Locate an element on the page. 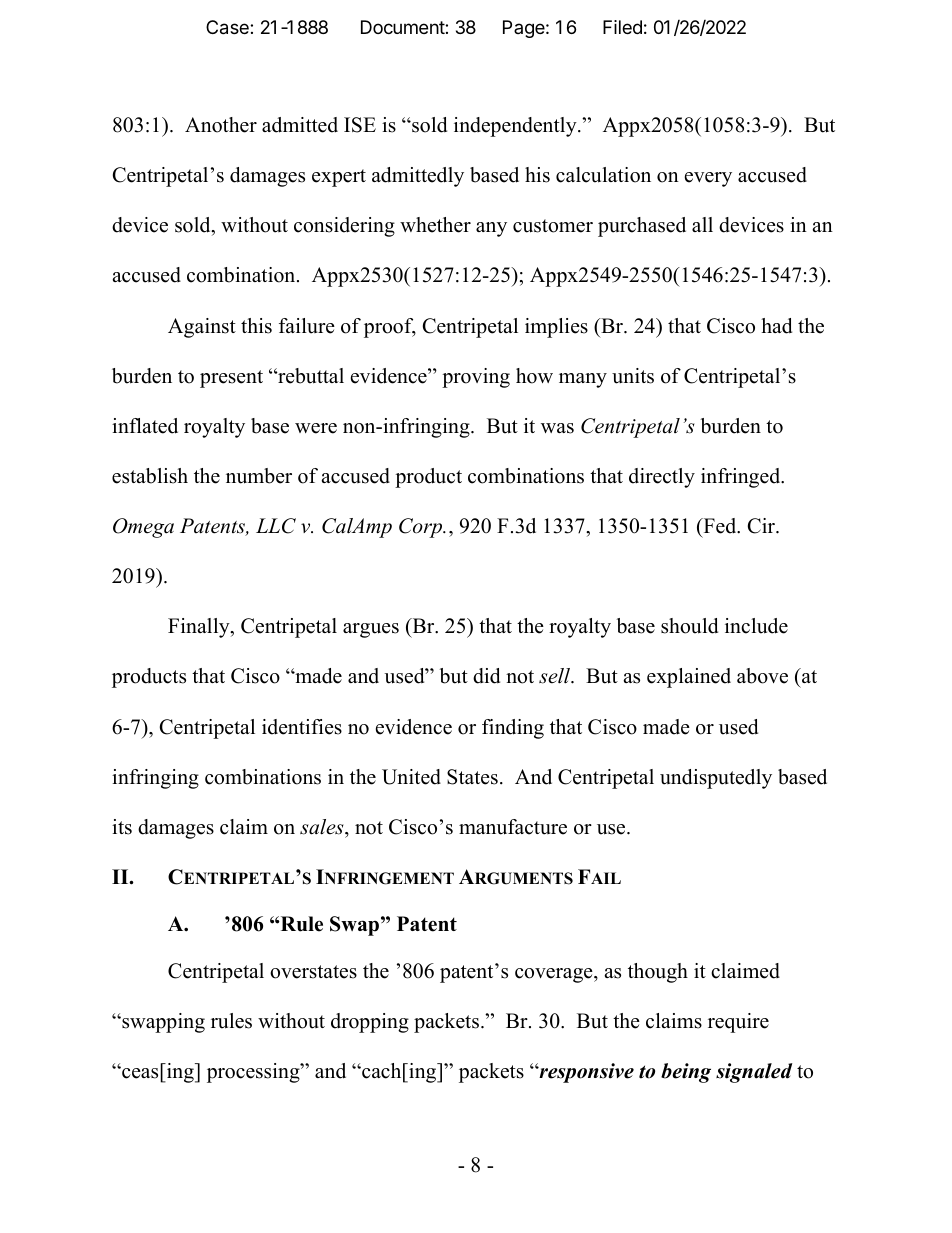 This document has width=952, height=1233. explained is located at coordinates (689, 678).
